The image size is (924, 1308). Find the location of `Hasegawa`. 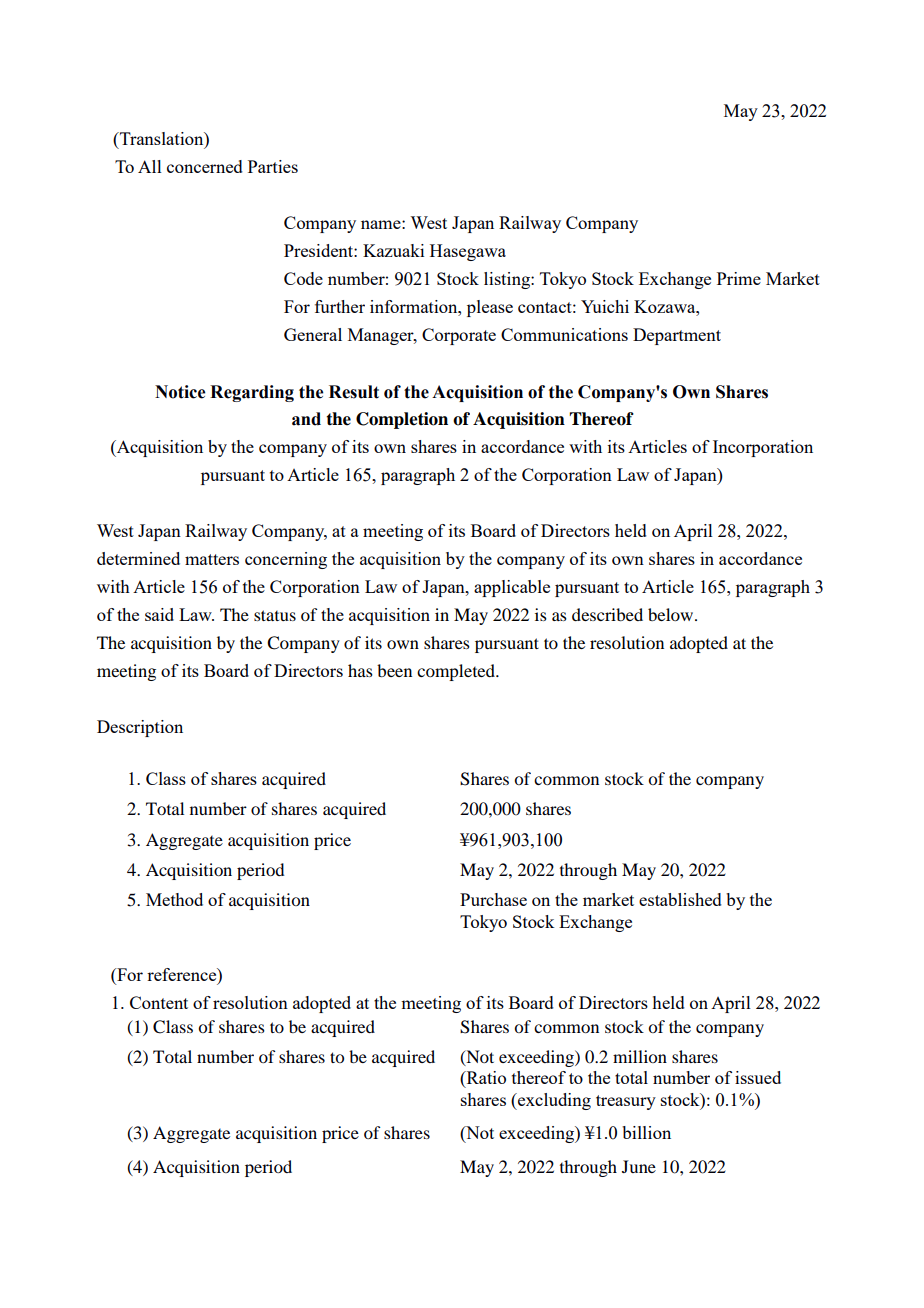

Hasegawa is located at coordinates (468, 252).
